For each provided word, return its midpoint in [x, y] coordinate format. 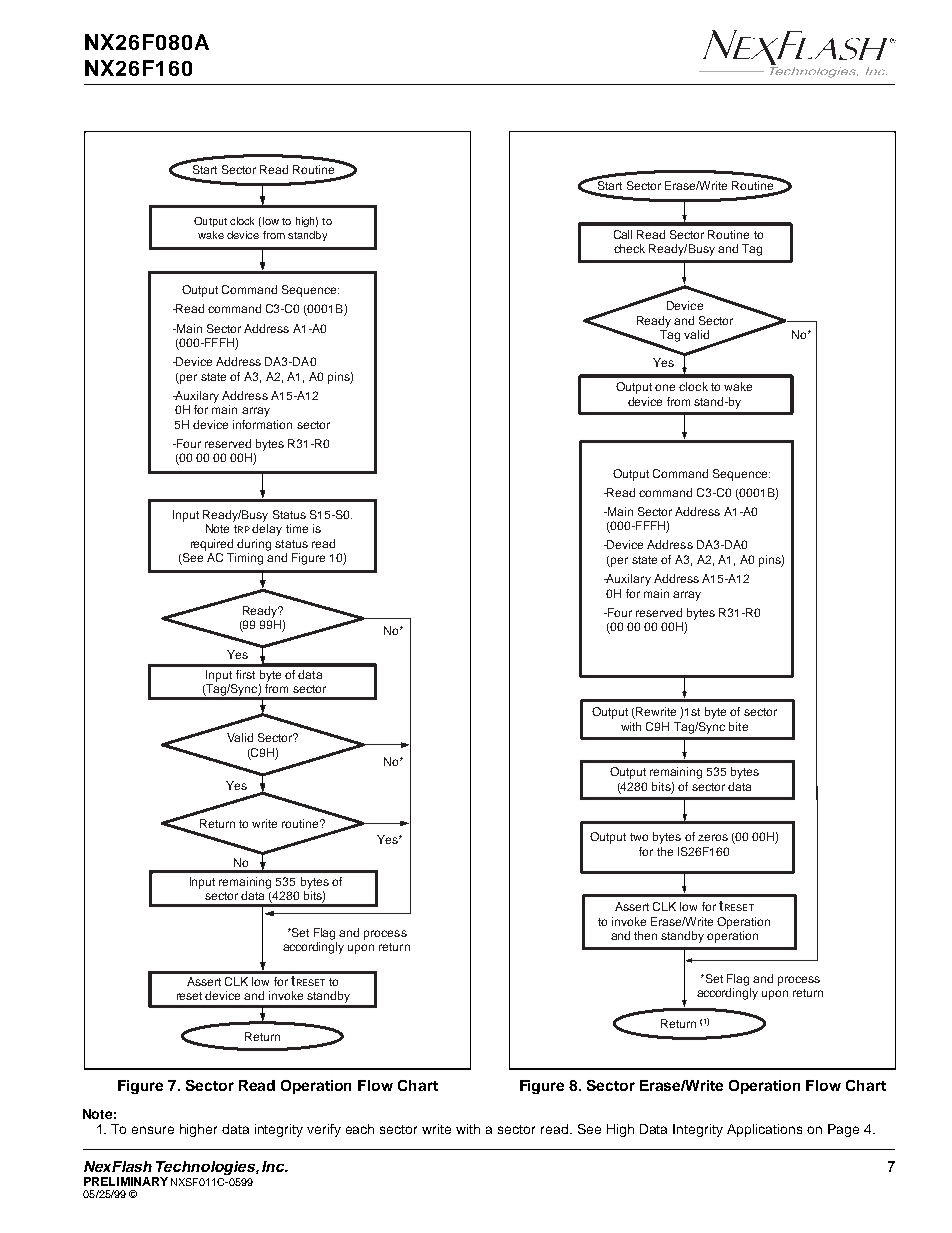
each [360, 1129]
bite [738, 726]
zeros [713, 837]
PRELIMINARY [126, 1181]
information [262, 424]
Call [623, 234]
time [297, 528]
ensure [153, 1130]
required [212, 545]
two [639, 837]
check [629, 248]
